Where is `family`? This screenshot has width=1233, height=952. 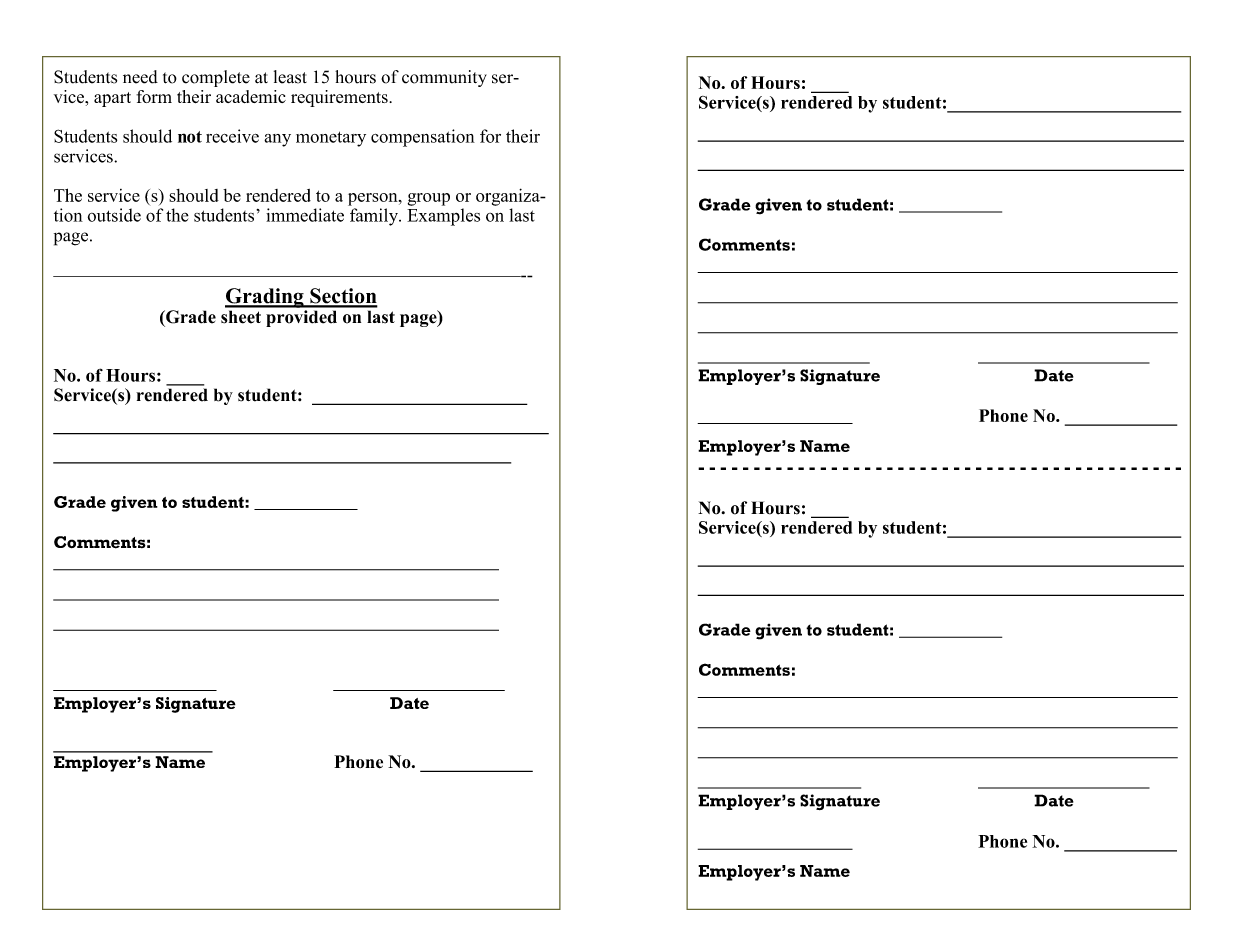 family is located at coordinates (375, 217).
